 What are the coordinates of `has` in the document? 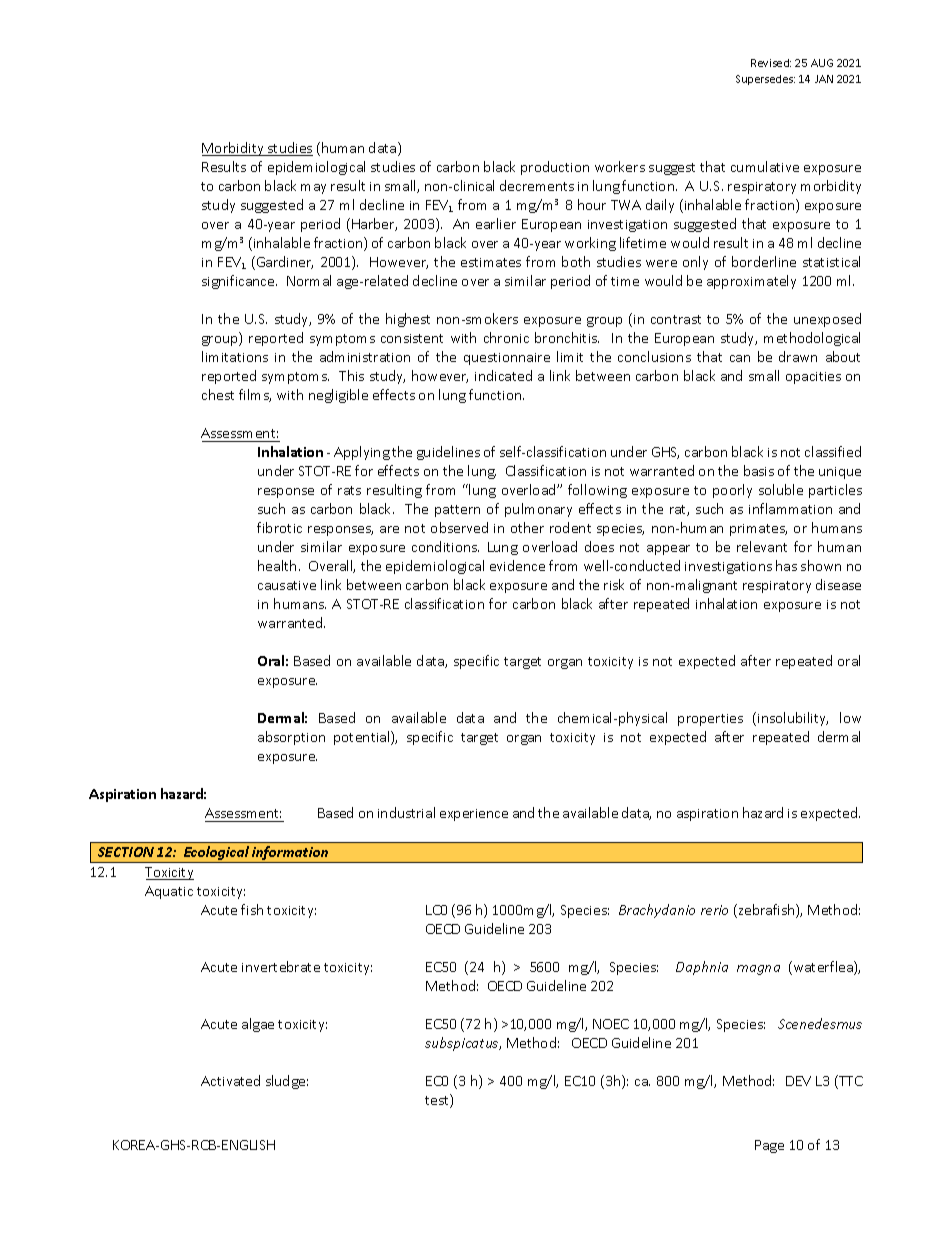 It's located at (786, 565).
